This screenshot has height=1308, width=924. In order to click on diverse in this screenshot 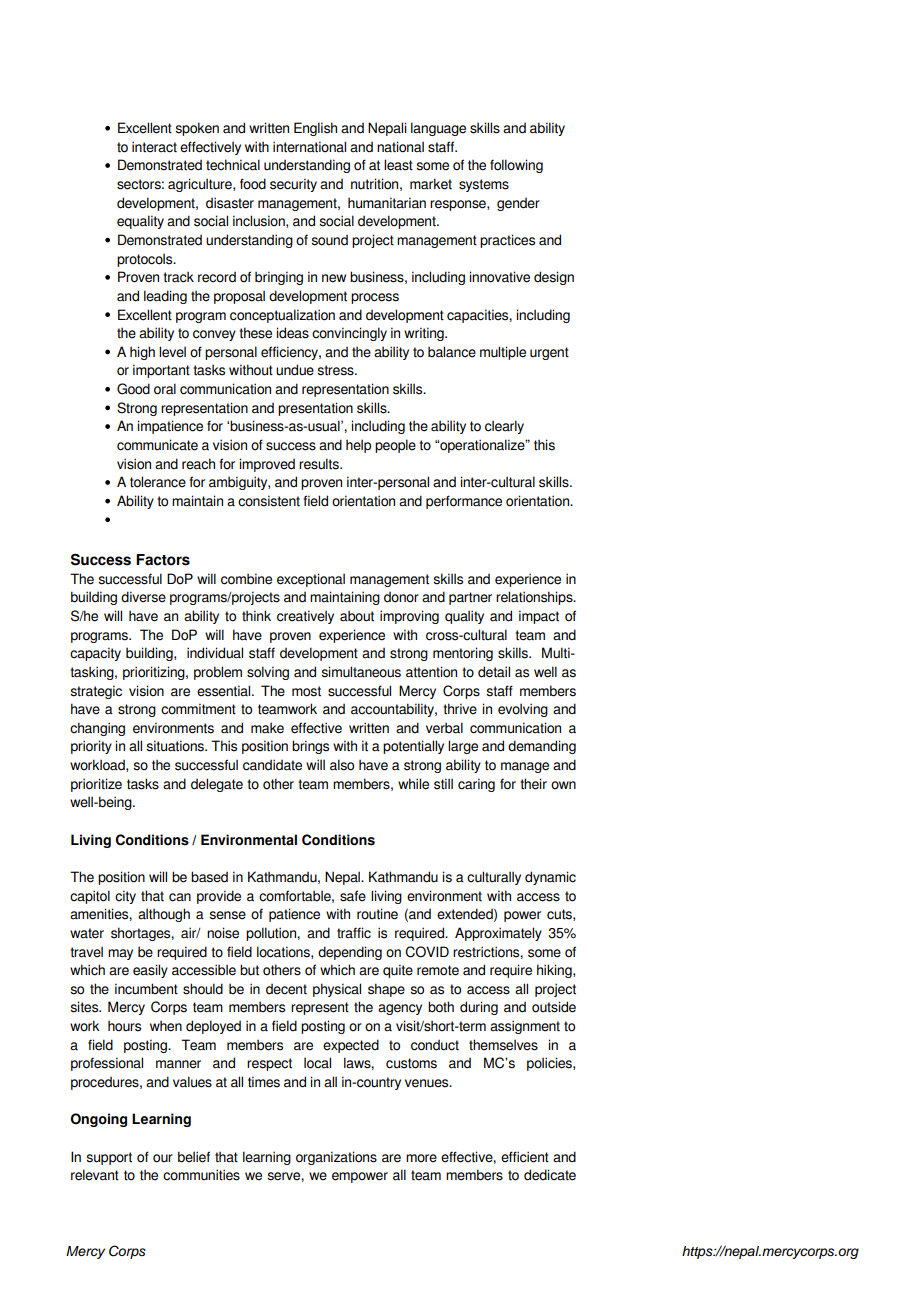, I will do `click(143, 597)`.
